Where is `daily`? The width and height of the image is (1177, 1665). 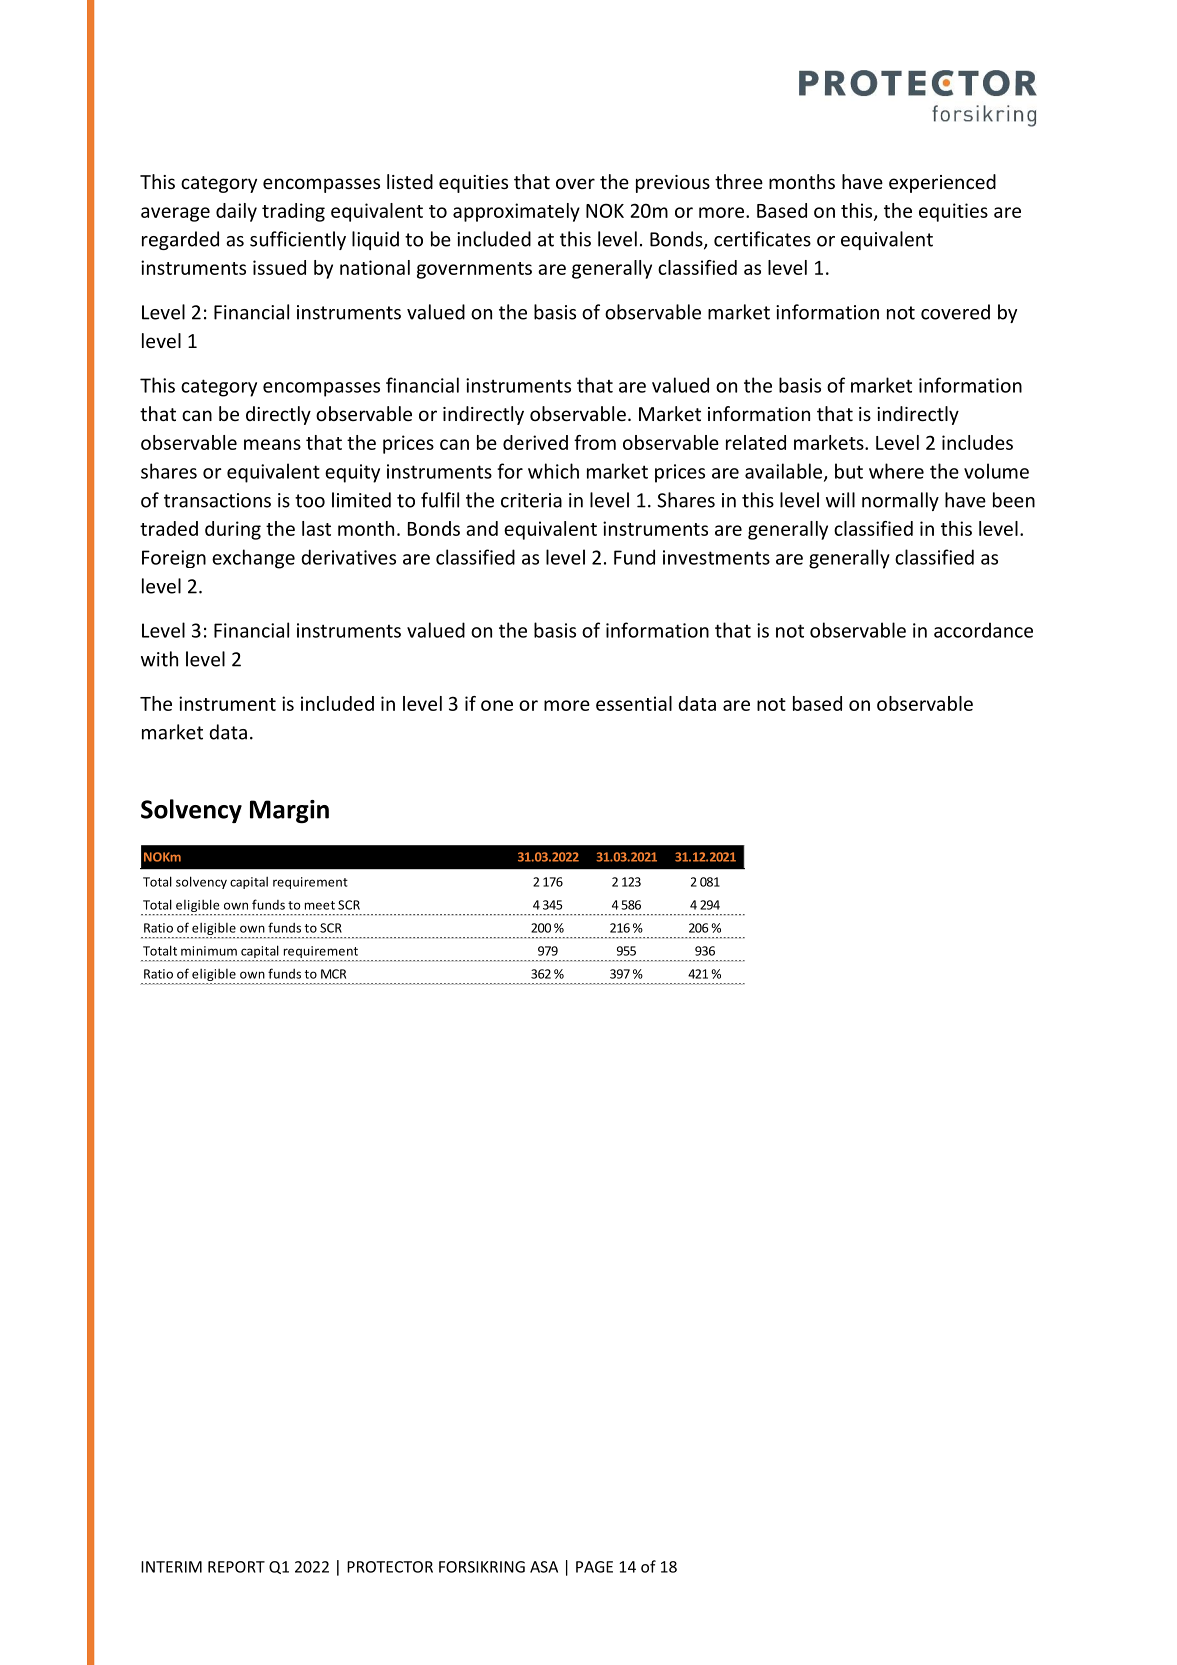
daily is located at coordinates (236, 212).
